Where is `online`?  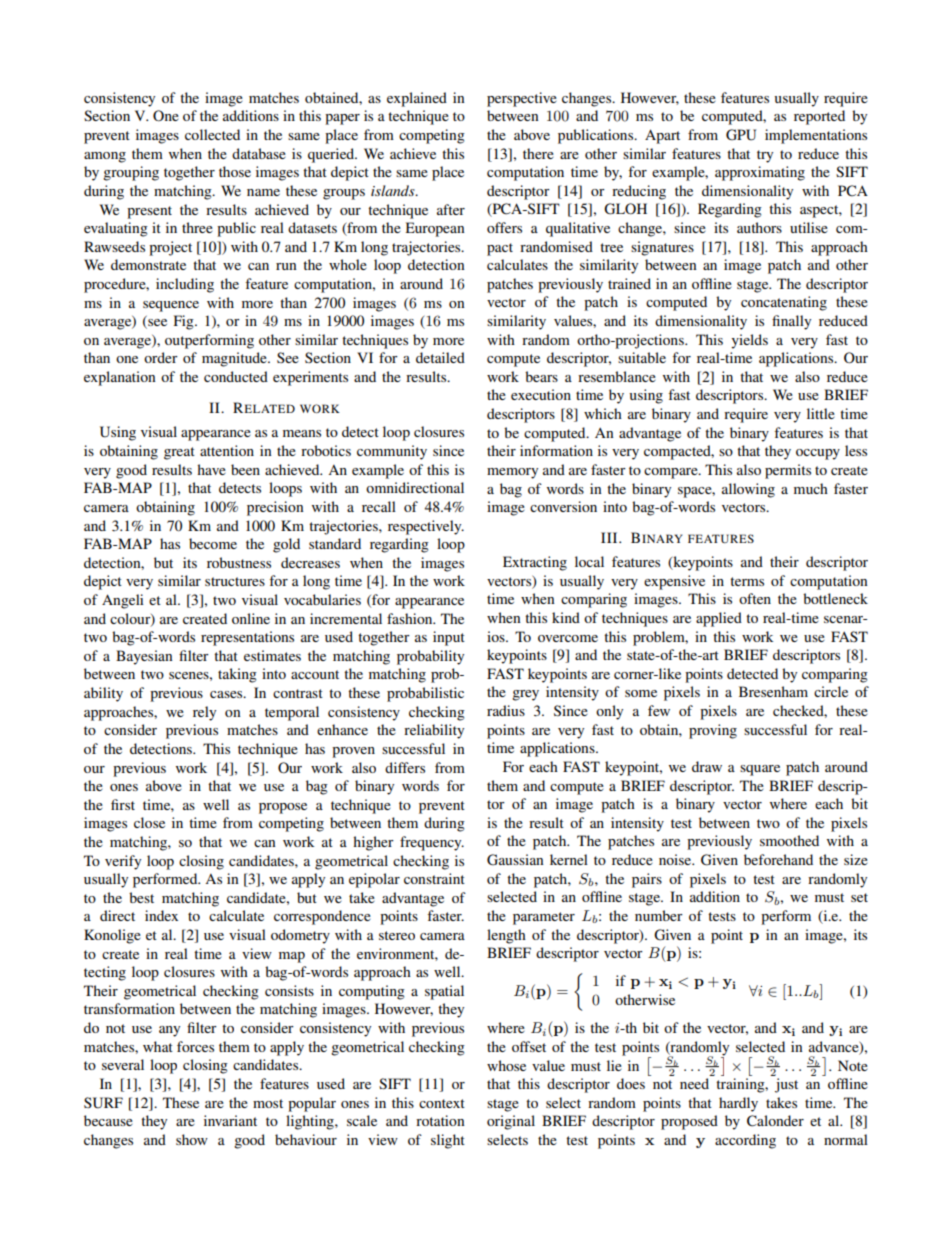
online is located at coordinates (251, 618).
